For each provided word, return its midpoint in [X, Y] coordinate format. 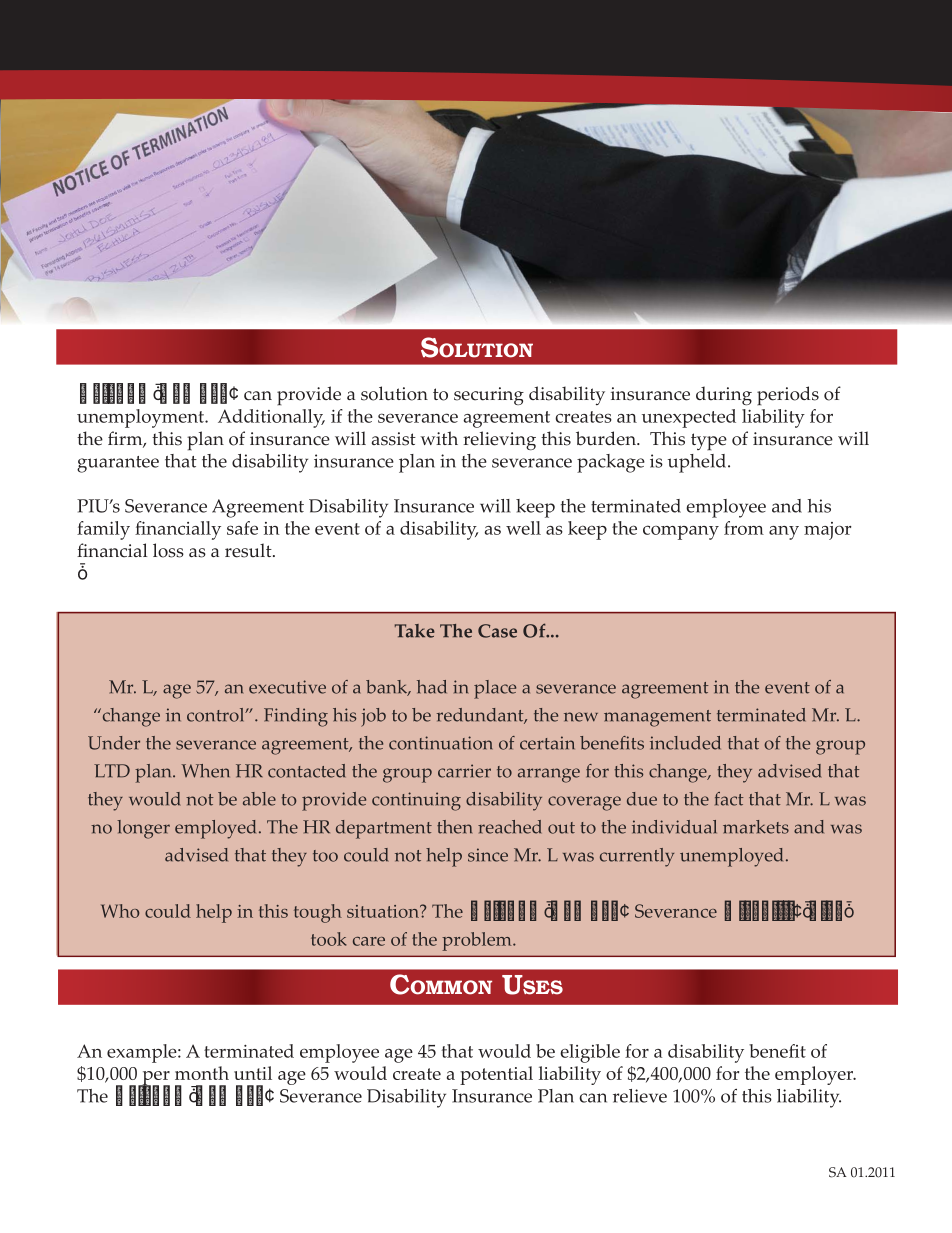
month [202, 1073]
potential [496, 1075]
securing [489, 396]
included [685, 743]
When [205, 771]
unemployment [141, 418]
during [724, 395]
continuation [440, 743]
